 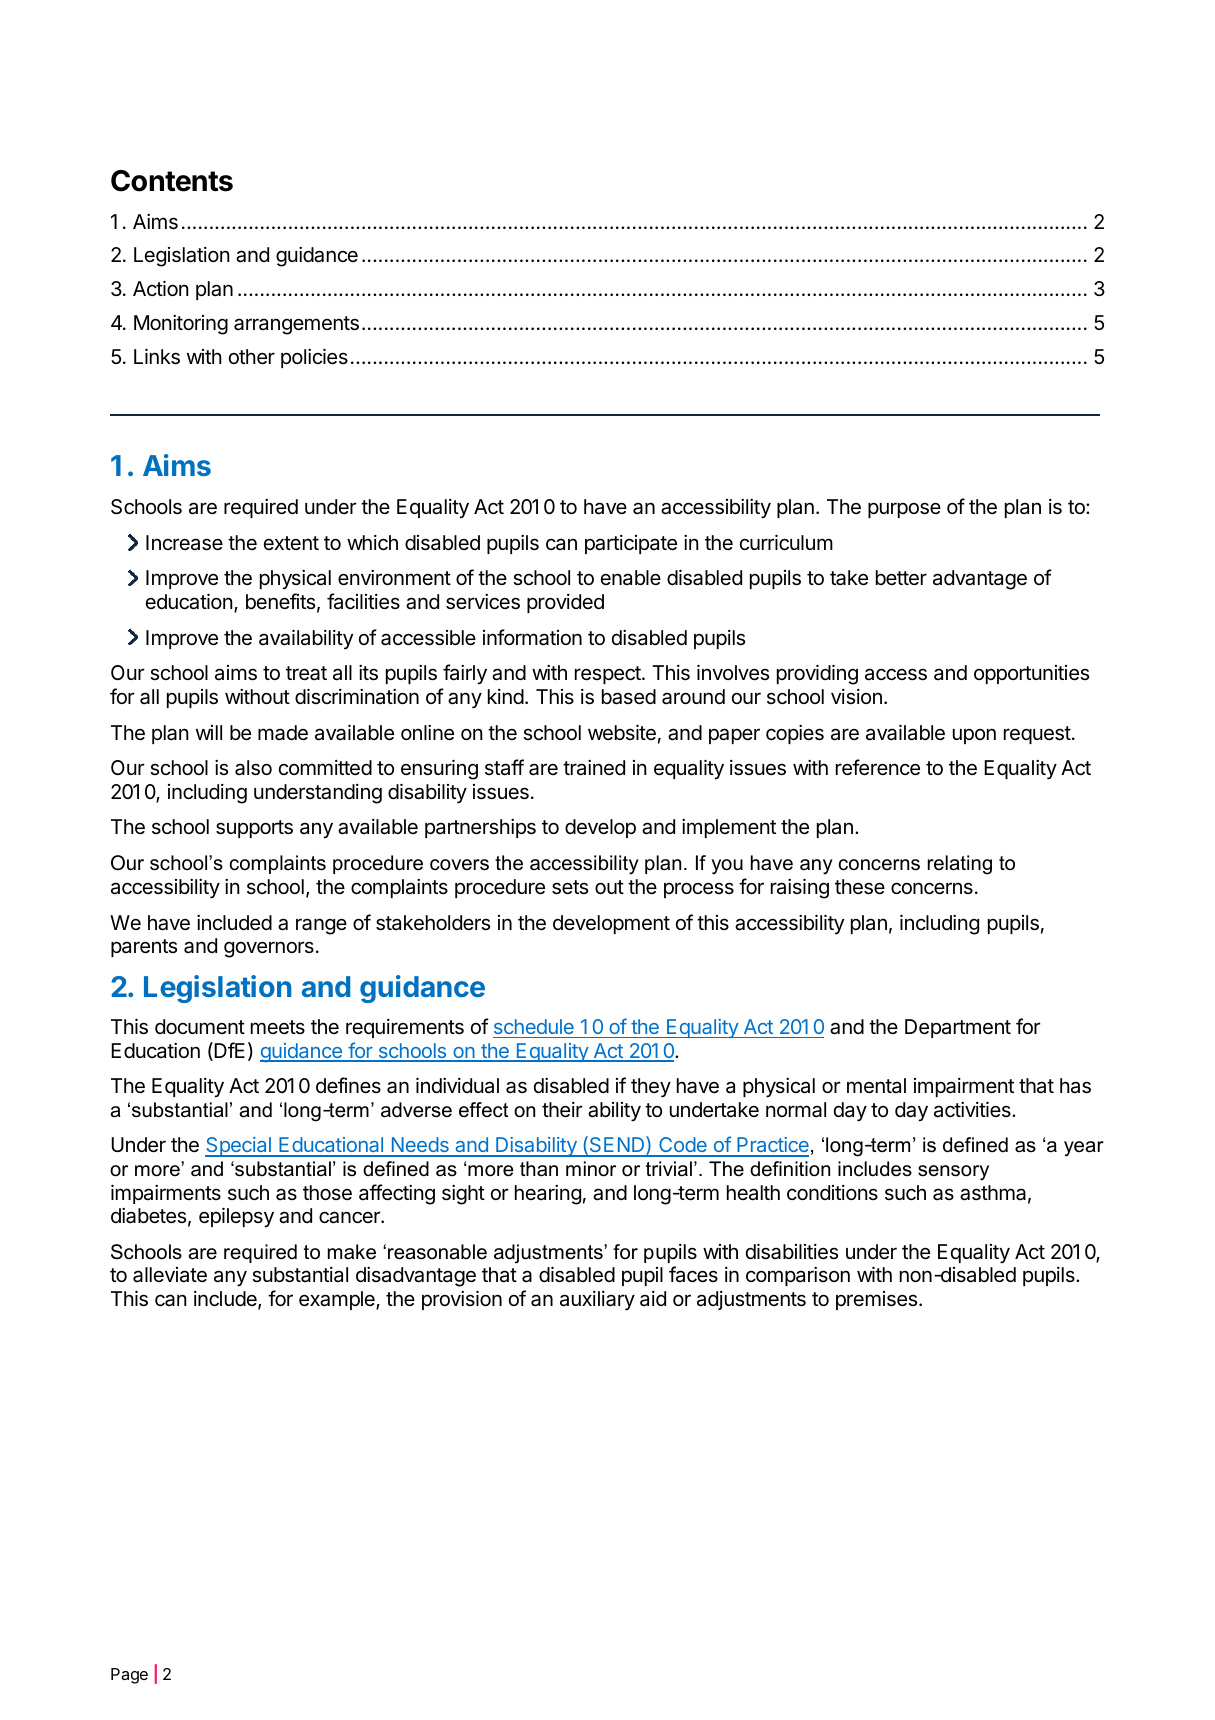 I want to click on based, so click(x=629, y=697).
